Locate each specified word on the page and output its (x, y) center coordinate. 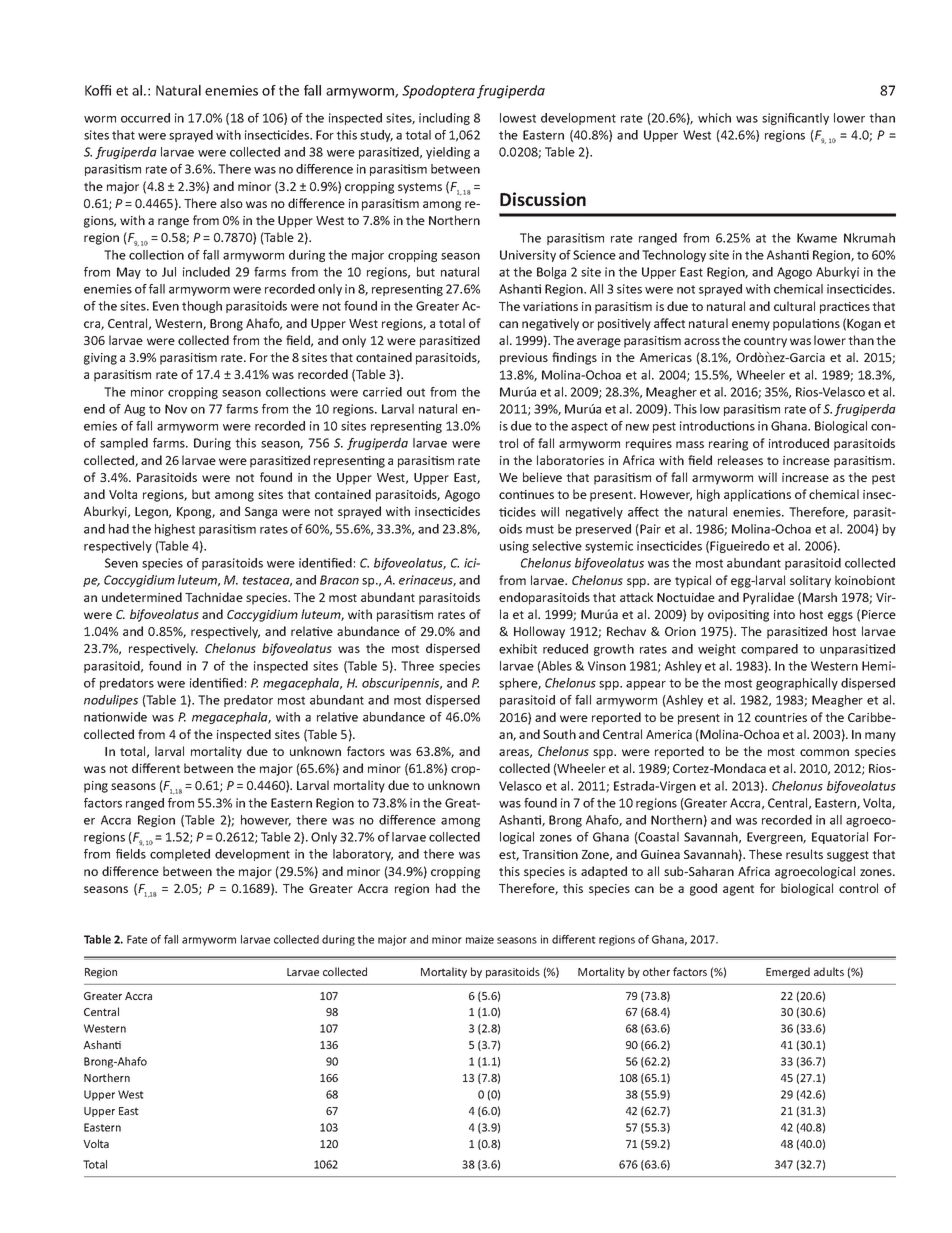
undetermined (142, 597)
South (559, 734)
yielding (448, 153)
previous (524, 359)
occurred (145, 118)
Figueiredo (740, 547)
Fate (137, 939)
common (824, 752)
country (765, 342)
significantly (795, 119)
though (202, 307)
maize (480, 939)
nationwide (115, 717)
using (514, 547)
